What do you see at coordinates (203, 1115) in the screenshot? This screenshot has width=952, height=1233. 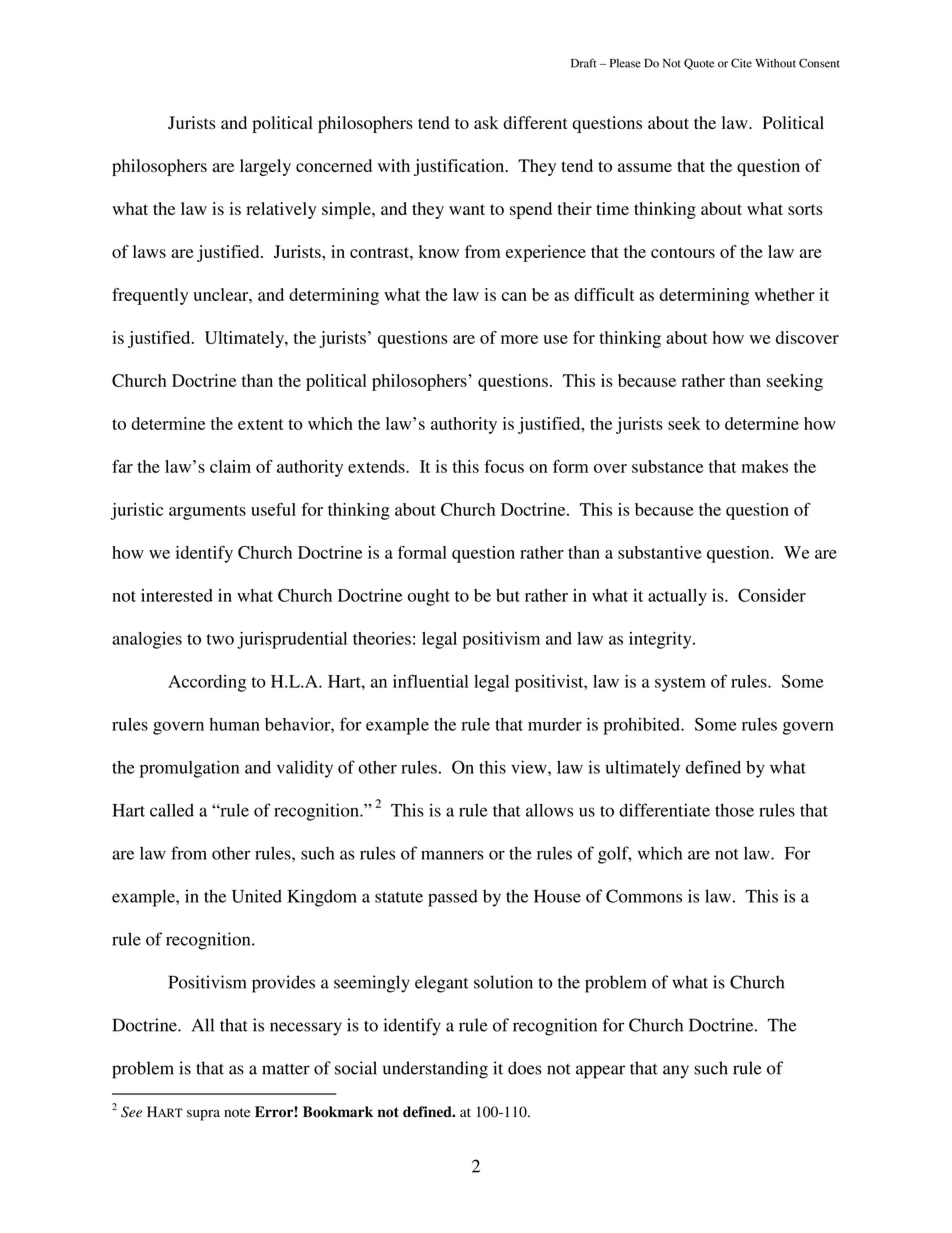 I see `supra` at bounding box center [203, 1115].
